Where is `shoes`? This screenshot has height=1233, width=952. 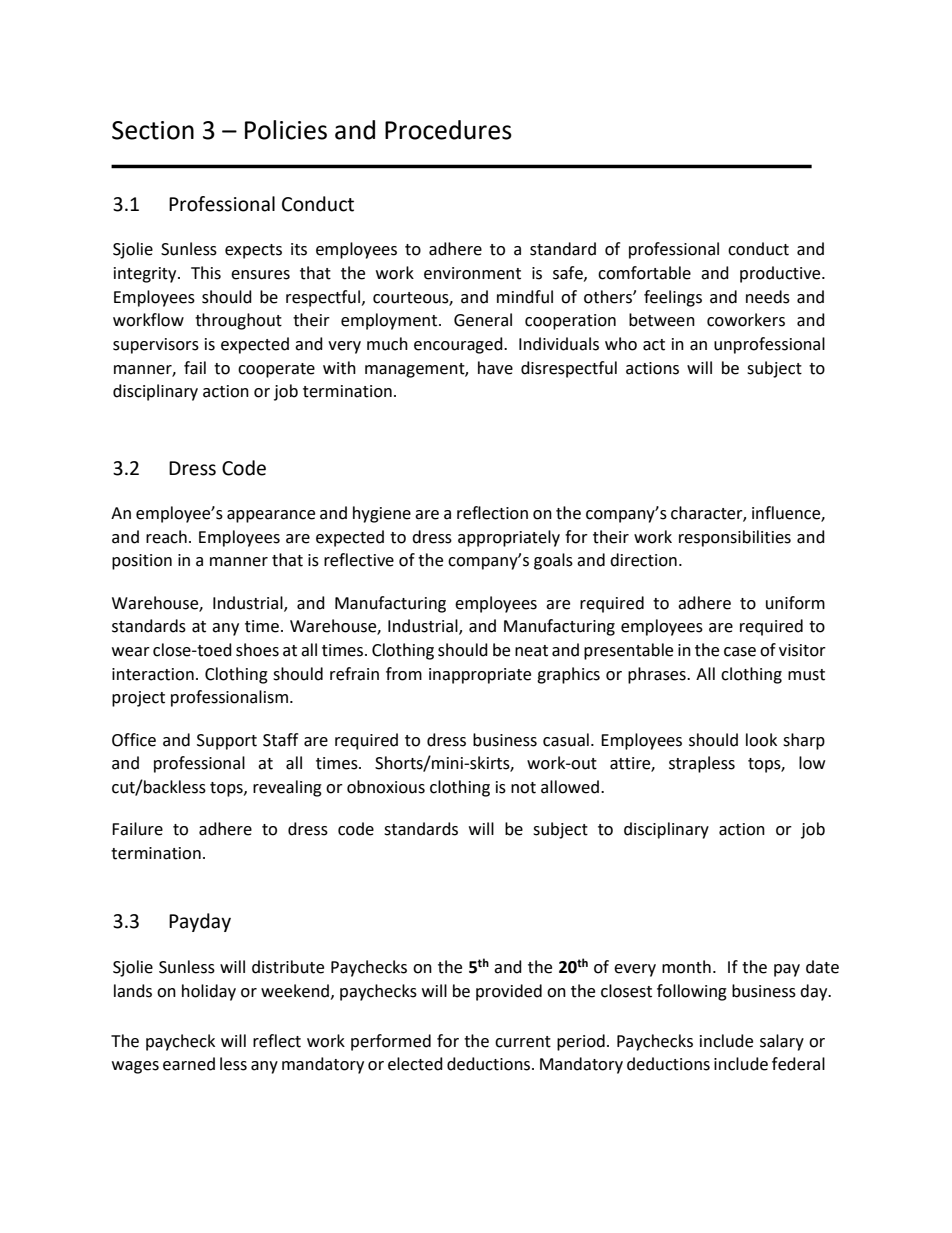
shoes is located at coordinates (257, 650).
